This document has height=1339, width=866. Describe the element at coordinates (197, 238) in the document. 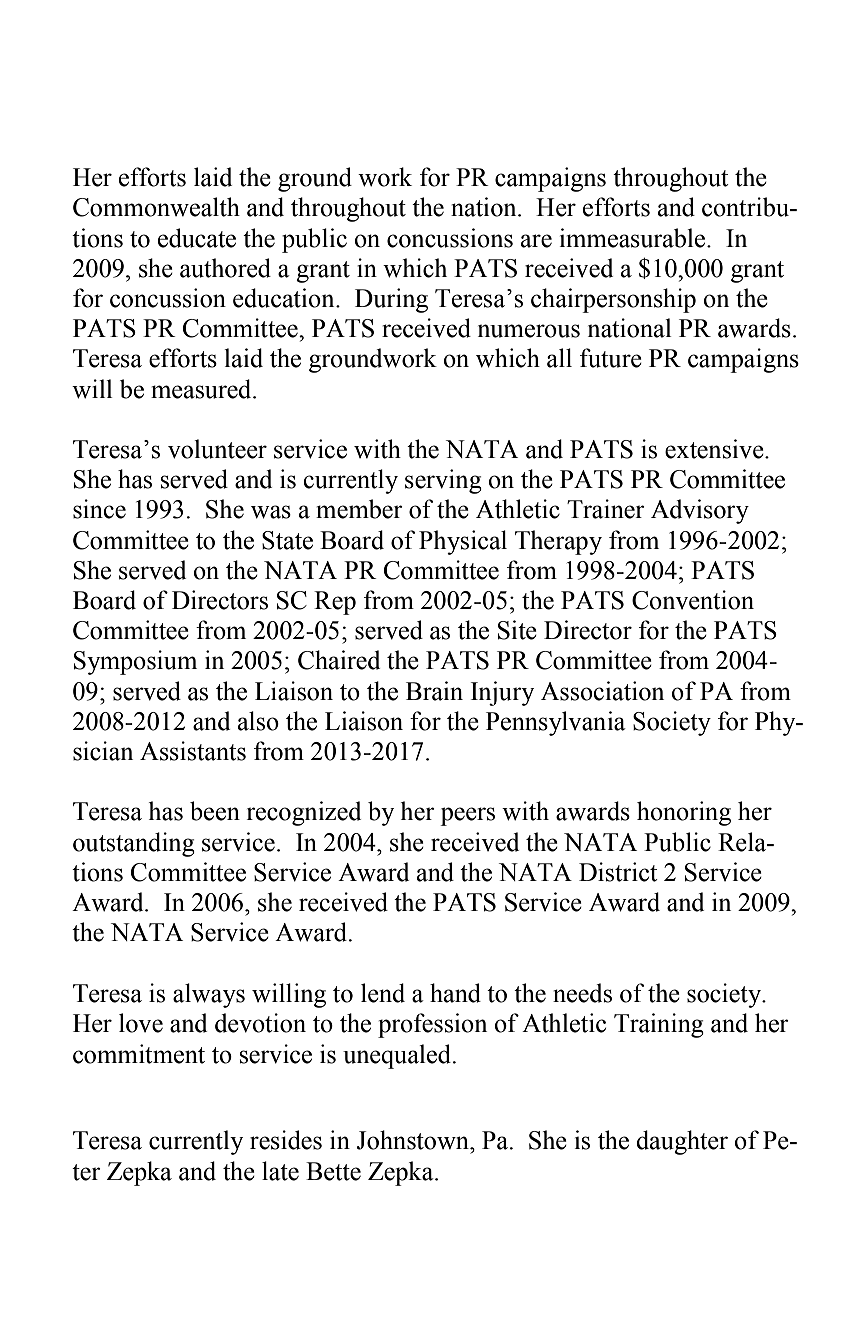

I see `educate` at that location.
